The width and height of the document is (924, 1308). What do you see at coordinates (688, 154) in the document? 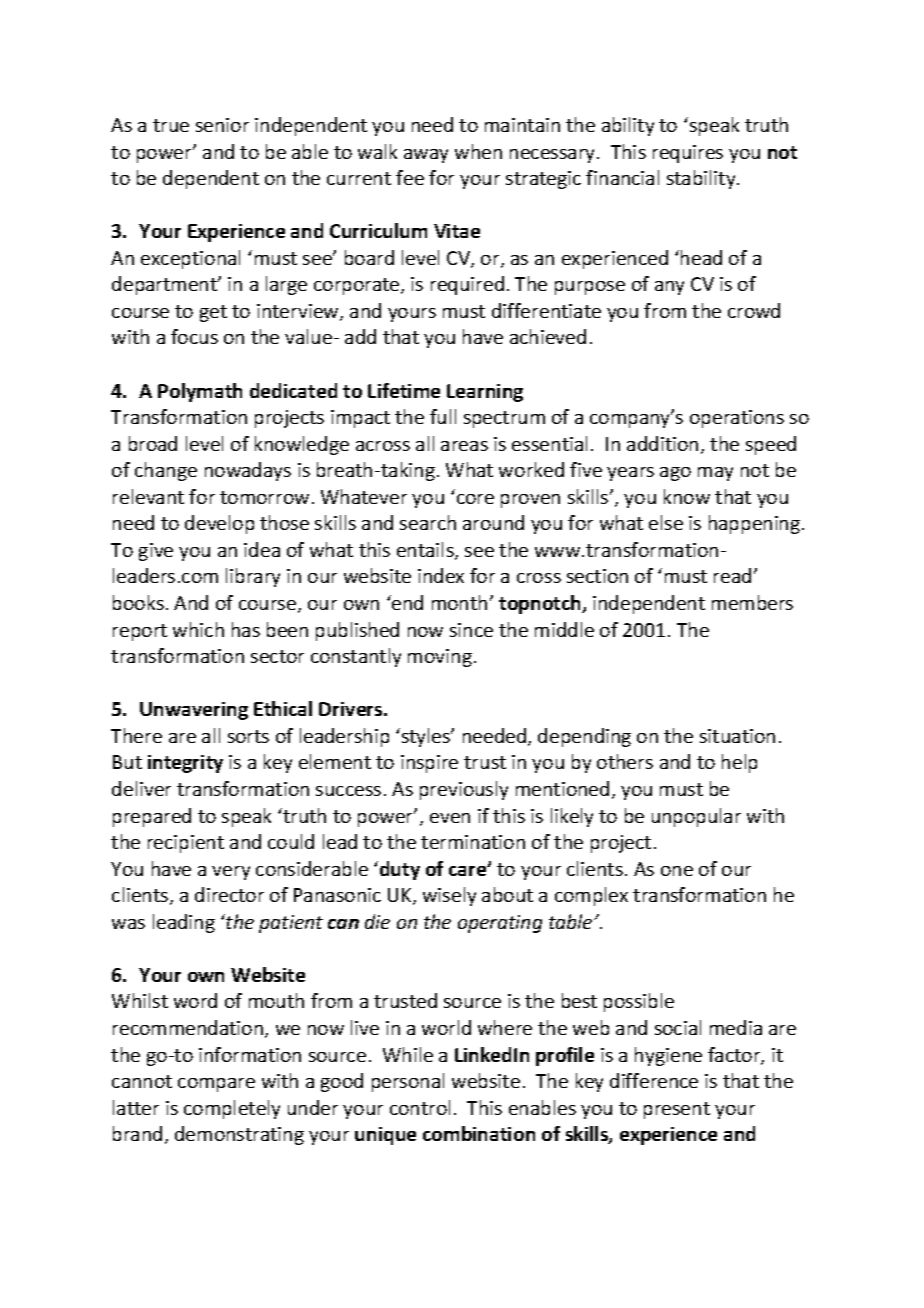
I see `requires` at bounding box center [688, 154].
